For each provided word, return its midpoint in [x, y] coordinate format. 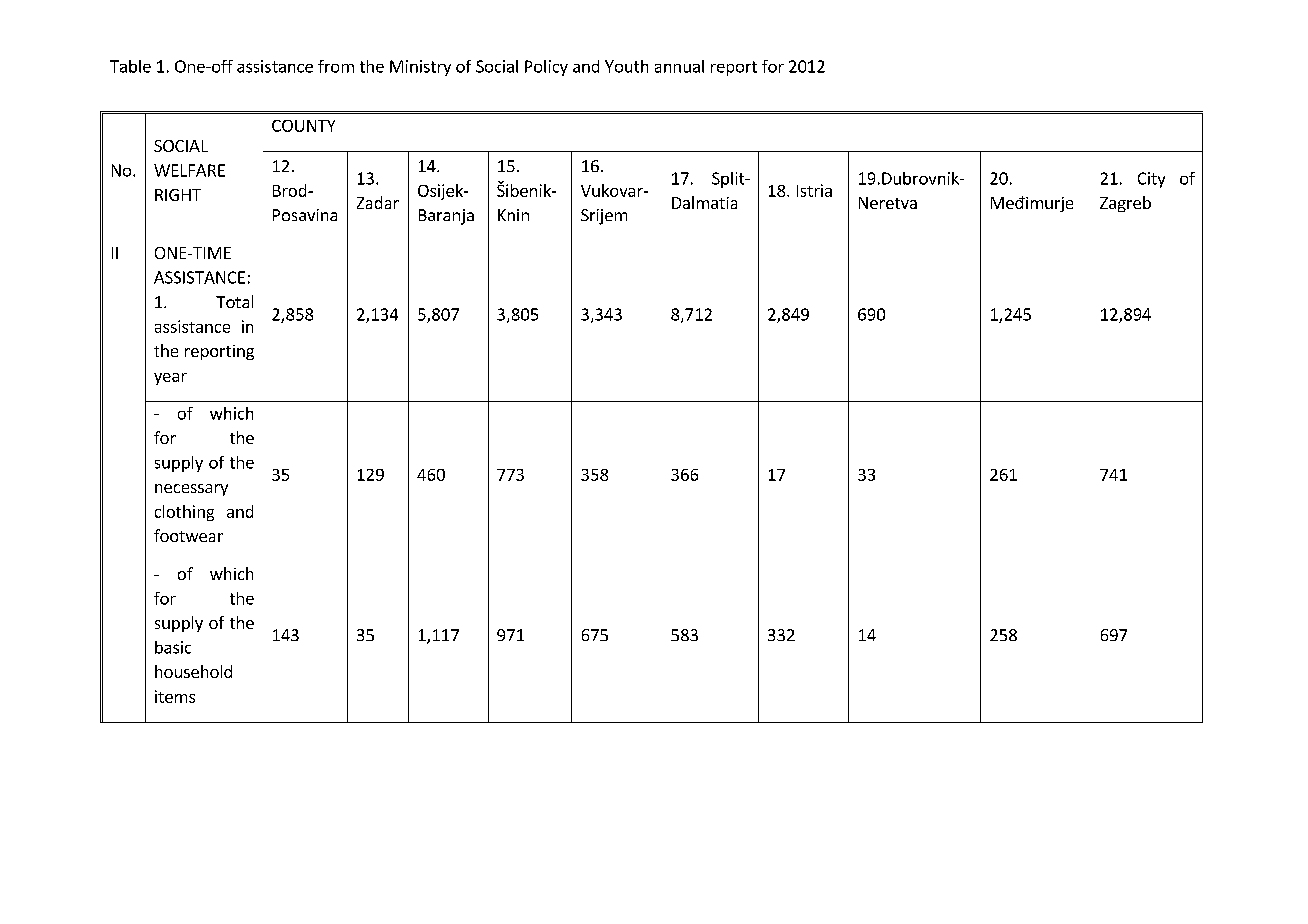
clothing [184, 513]
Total [234, 301]
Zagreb [1125, 204]
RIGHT [178, 195]
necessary [191, 490]
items [175, 696]
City [1151, 180]
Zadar [378, 202]
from [336, 66]
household [193, 671]
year [170, 379]
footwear [188, 535]
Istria [814, 190]
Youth [626, 66]
